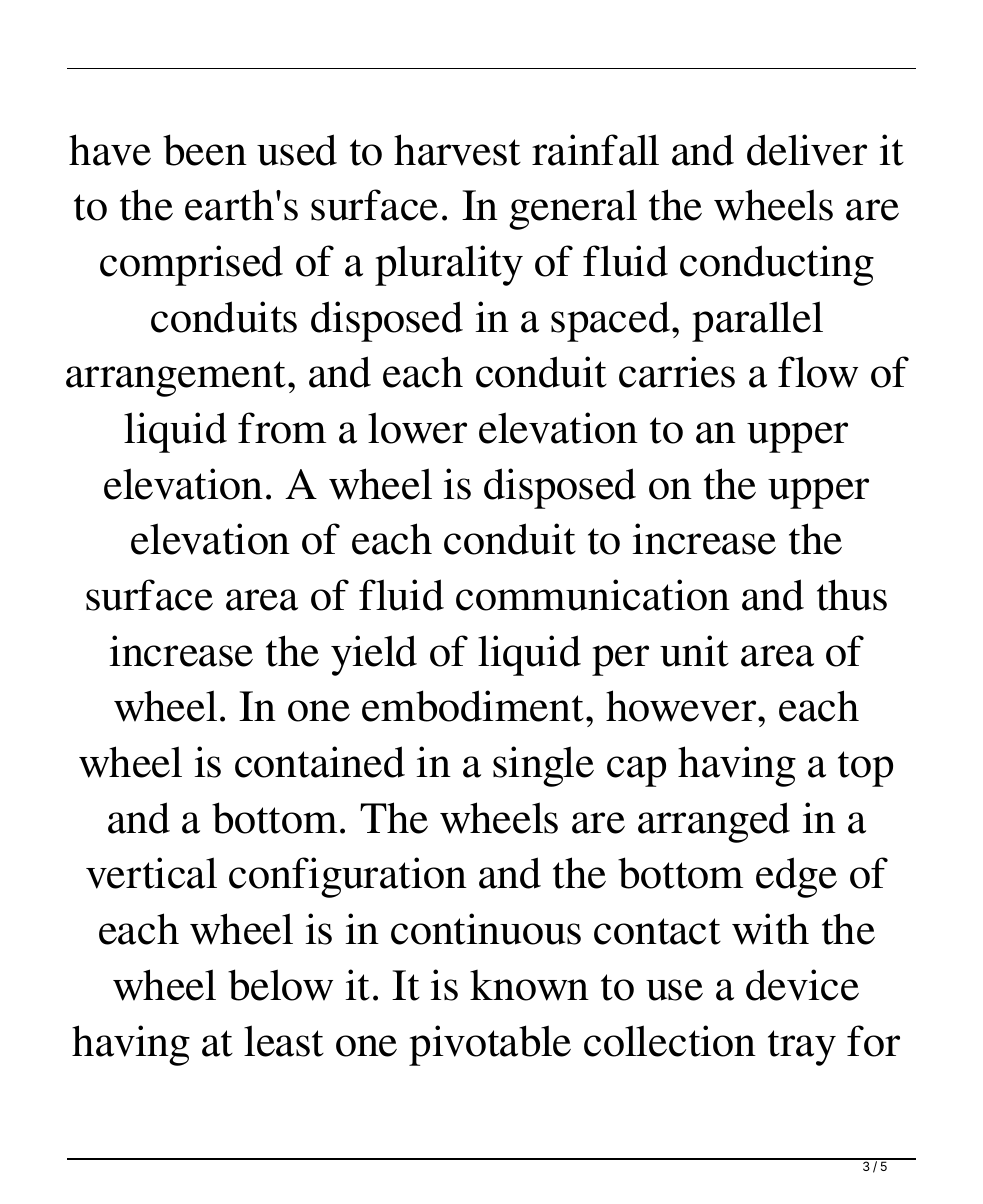 This image has height=1204, width=983. I want to click on unit, so click(694, 651).
